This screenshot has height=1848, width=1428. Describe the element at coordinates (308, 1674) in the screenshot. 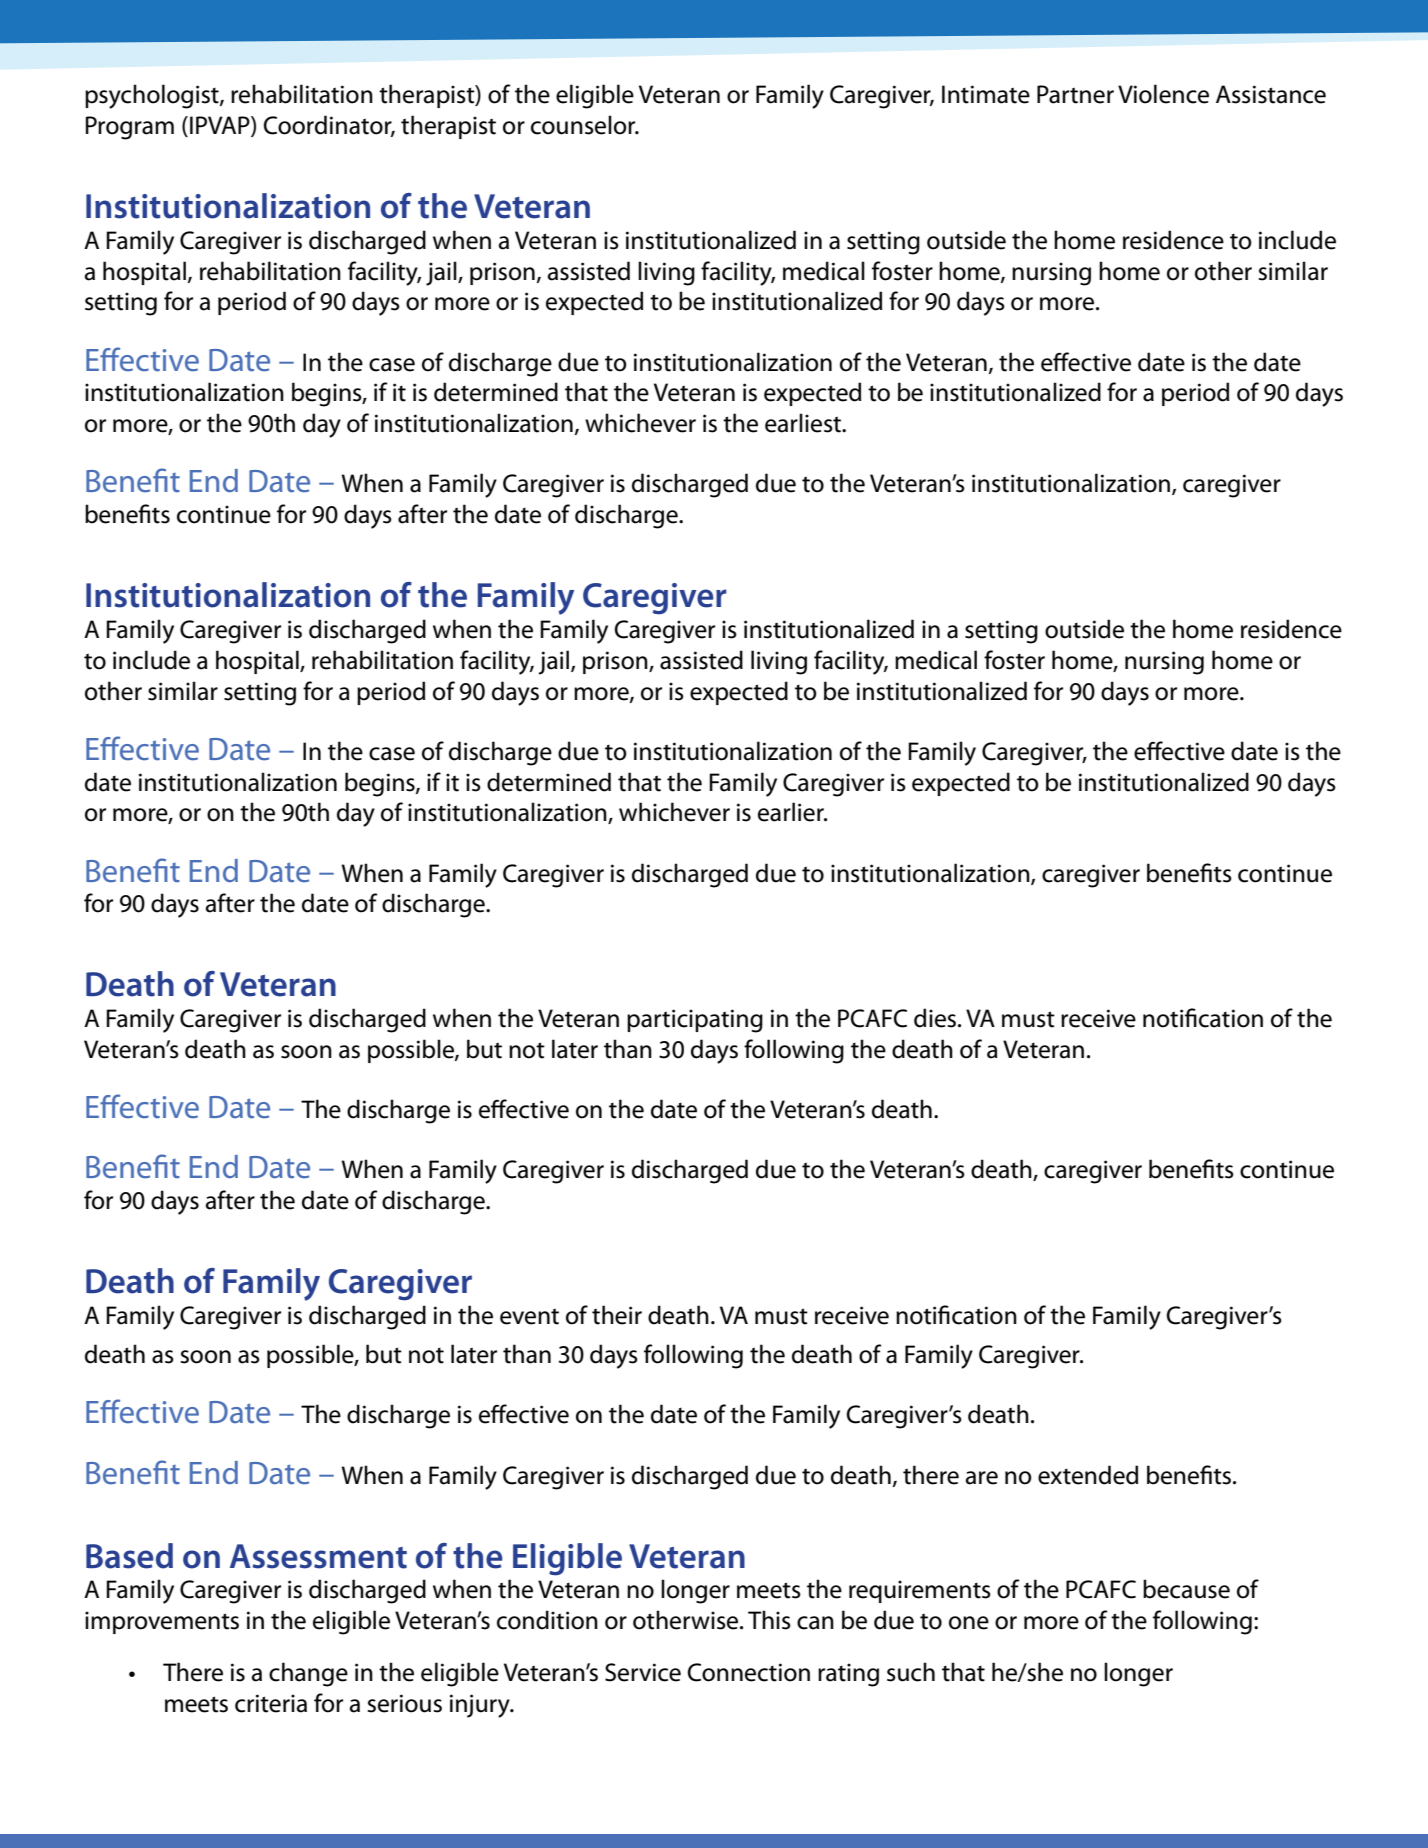

I see `change` at that location.
